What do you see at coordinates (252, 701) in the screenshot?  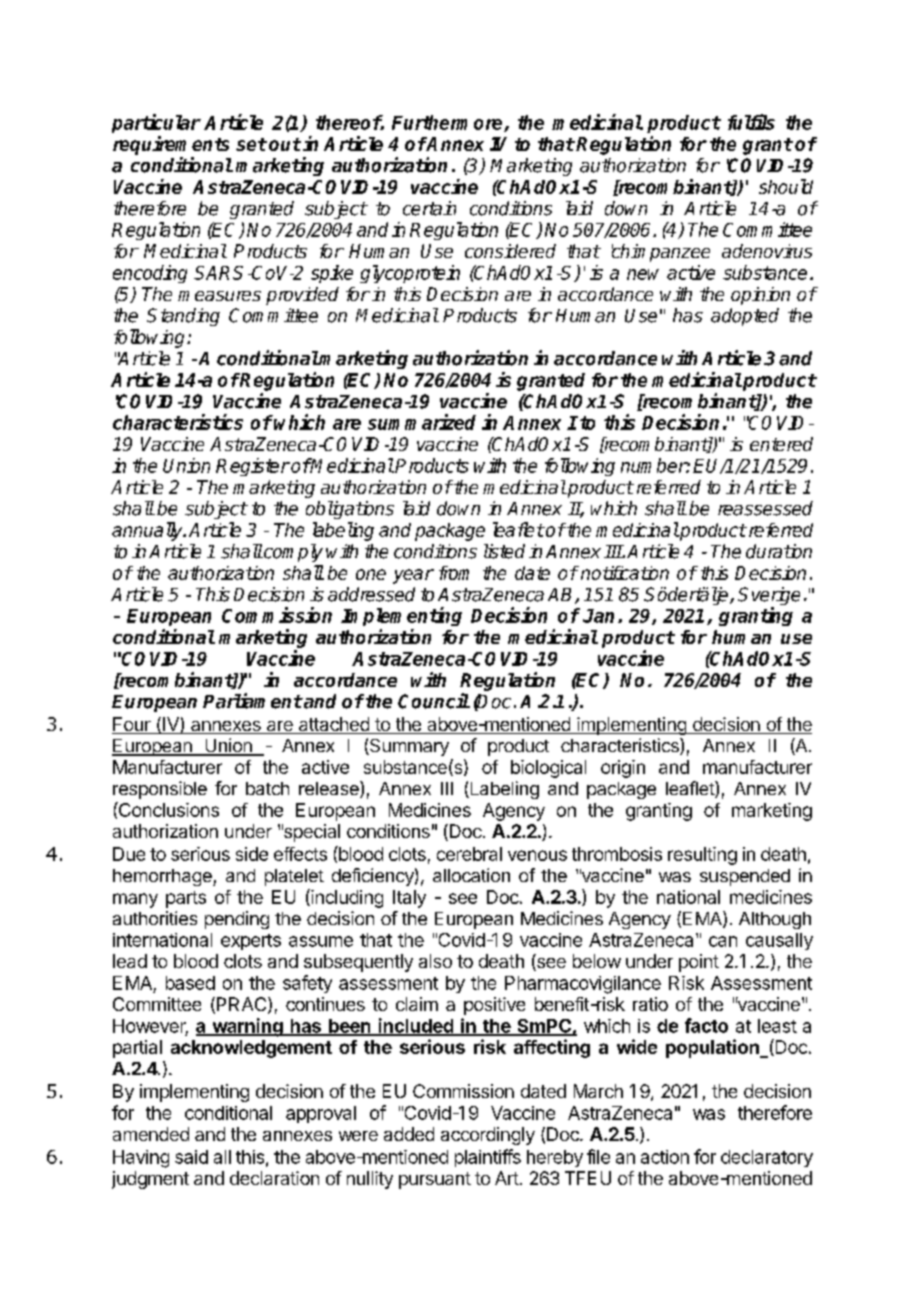 I see `Parliament` at bounding box center [252, 701].
